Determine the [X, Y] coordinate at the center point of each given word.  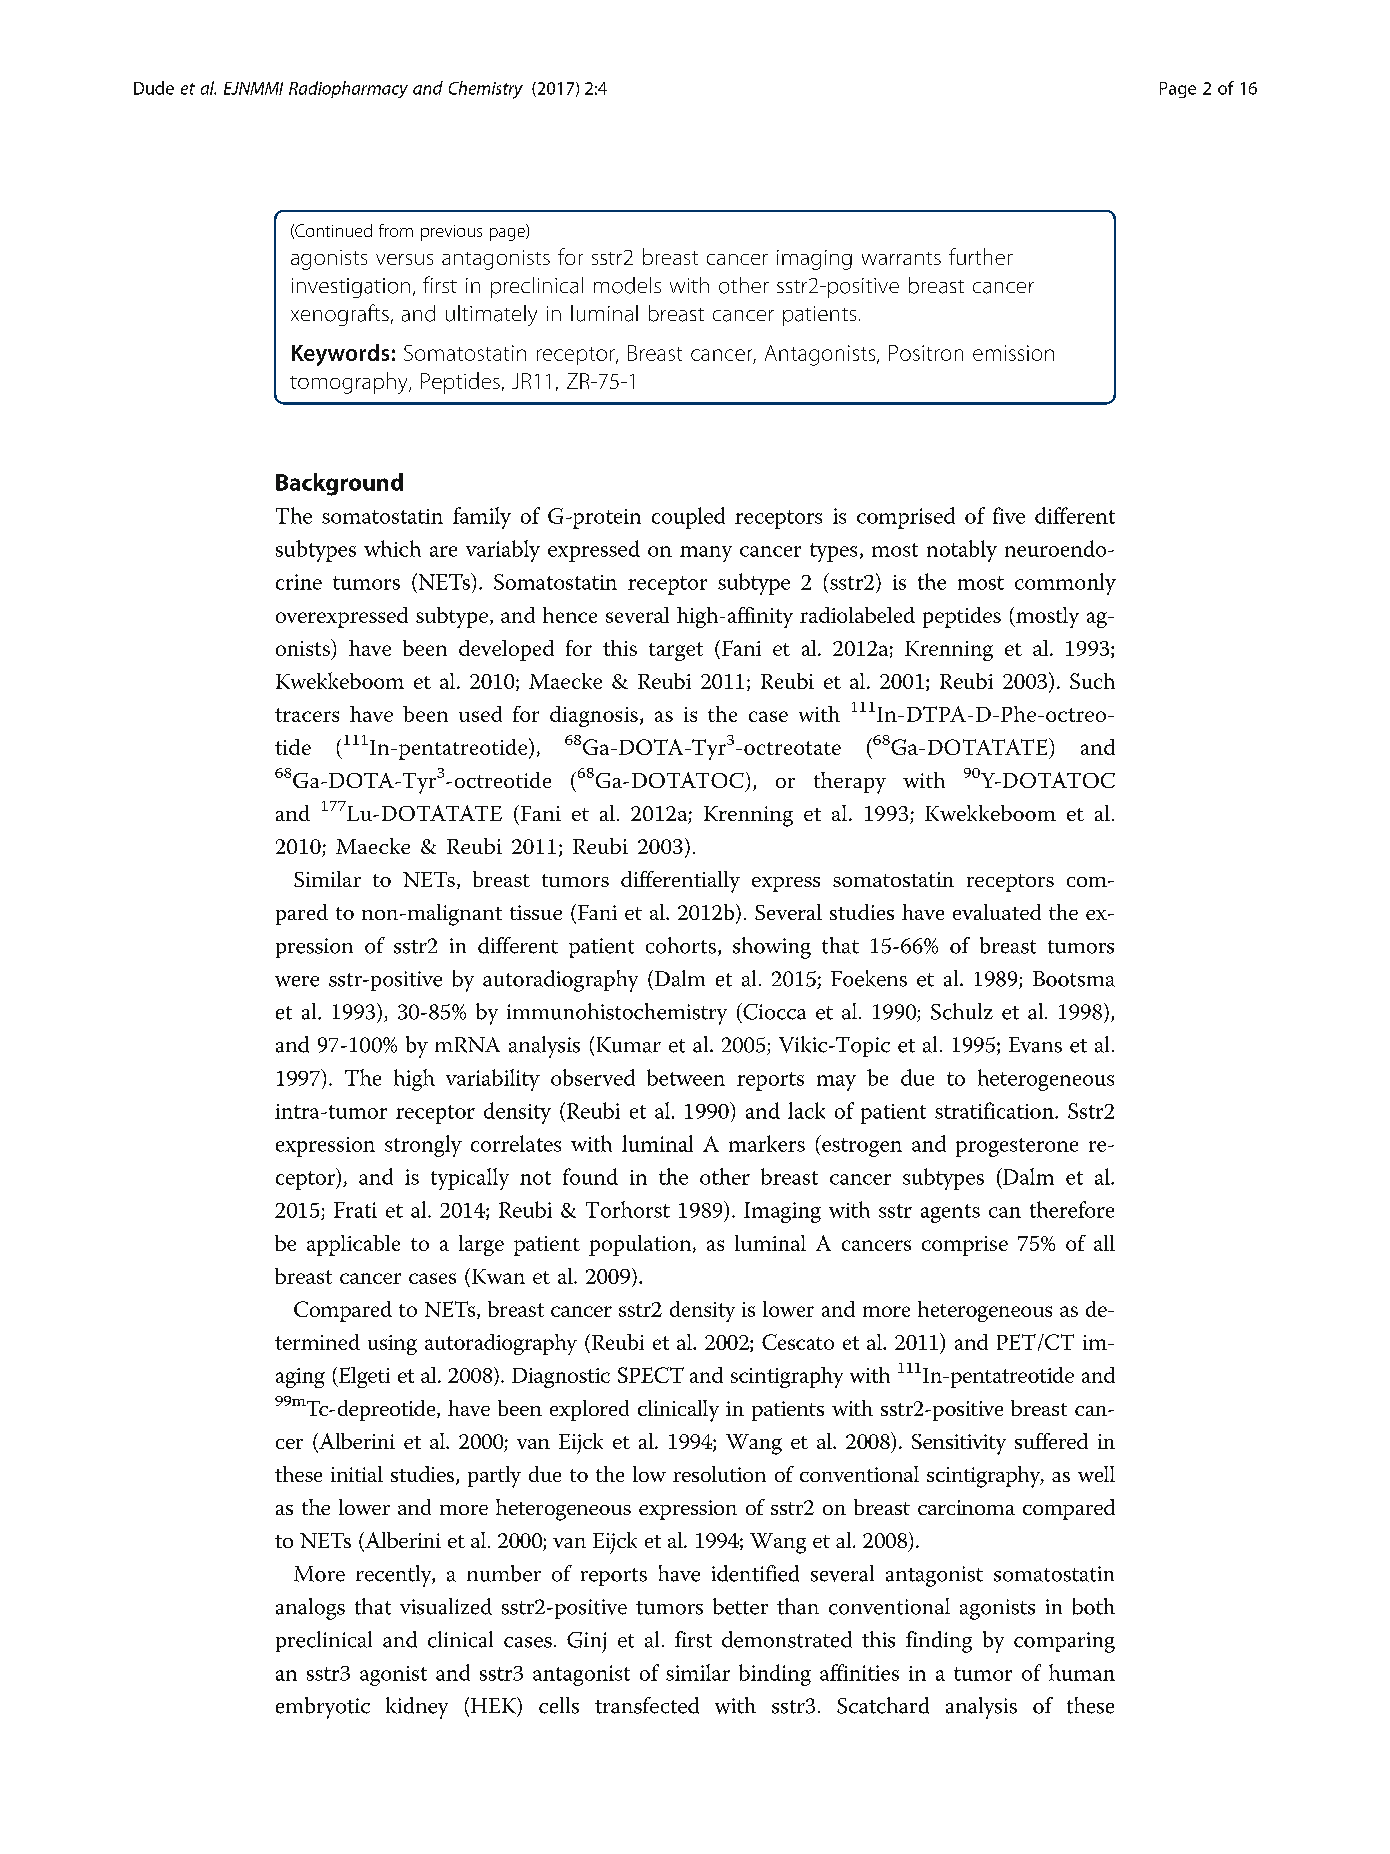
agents [950, 1213]
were [297, 981]
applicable [353, 1245]
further [981, 256]
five [1009, 515]
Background [339, 484]
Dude [154, 88]
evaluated [997, 912]
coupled [688, 518]
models [627, 285]
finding [939, 1642]
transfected [647, 1705]
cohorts [681, 945]
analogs [310, 1609]
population [641, 1245]
